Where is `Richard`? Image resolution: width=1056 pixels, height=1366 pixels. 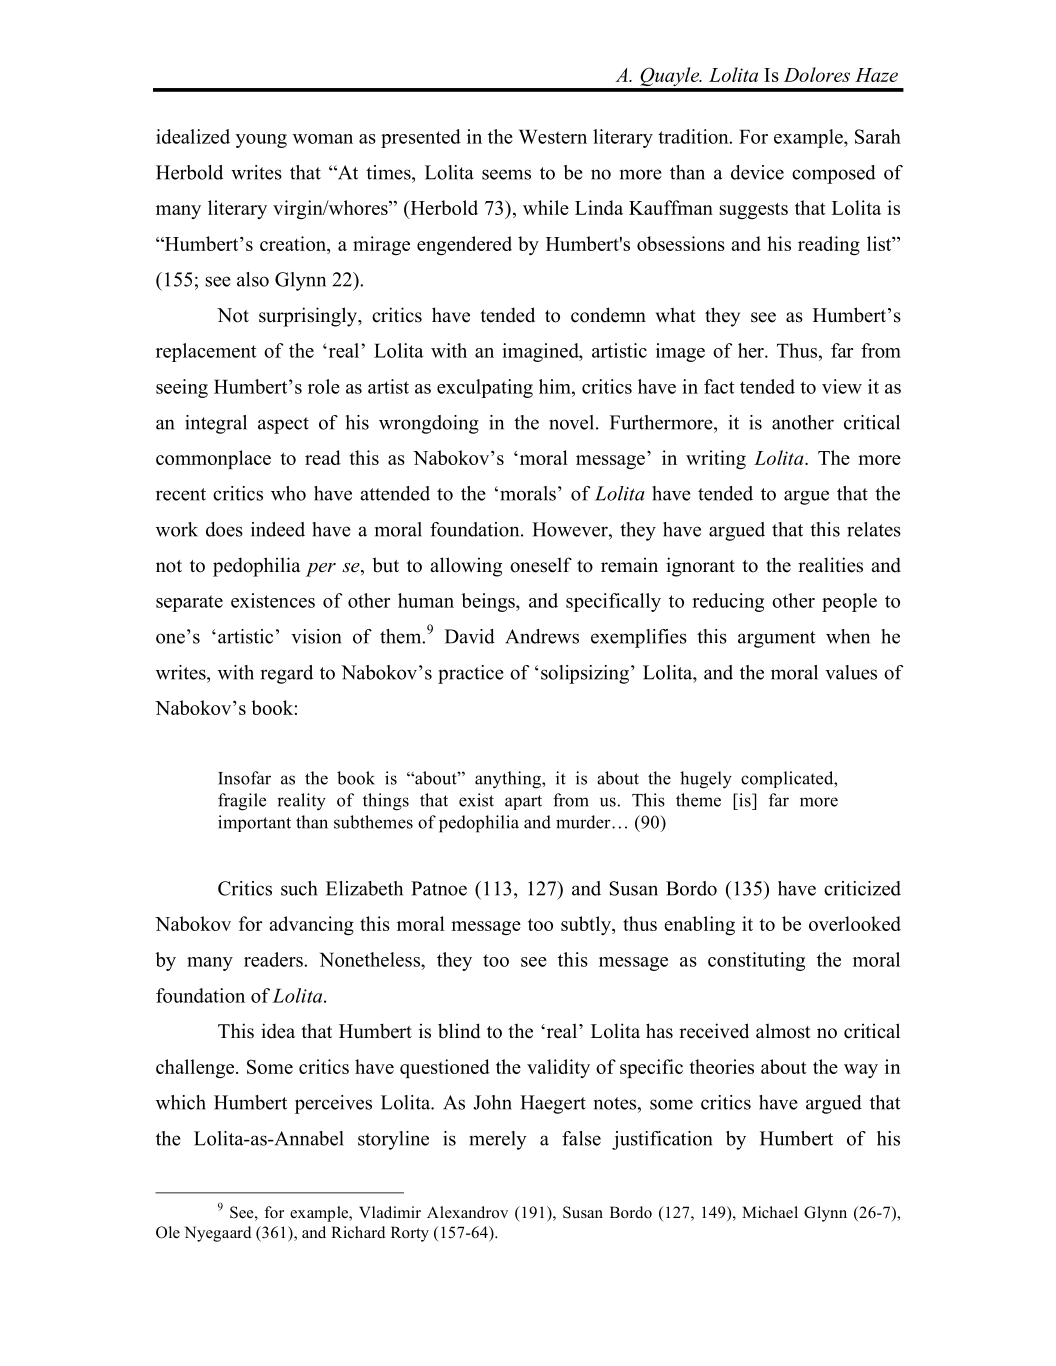 Richard is located at coordinates (358, 1232).
